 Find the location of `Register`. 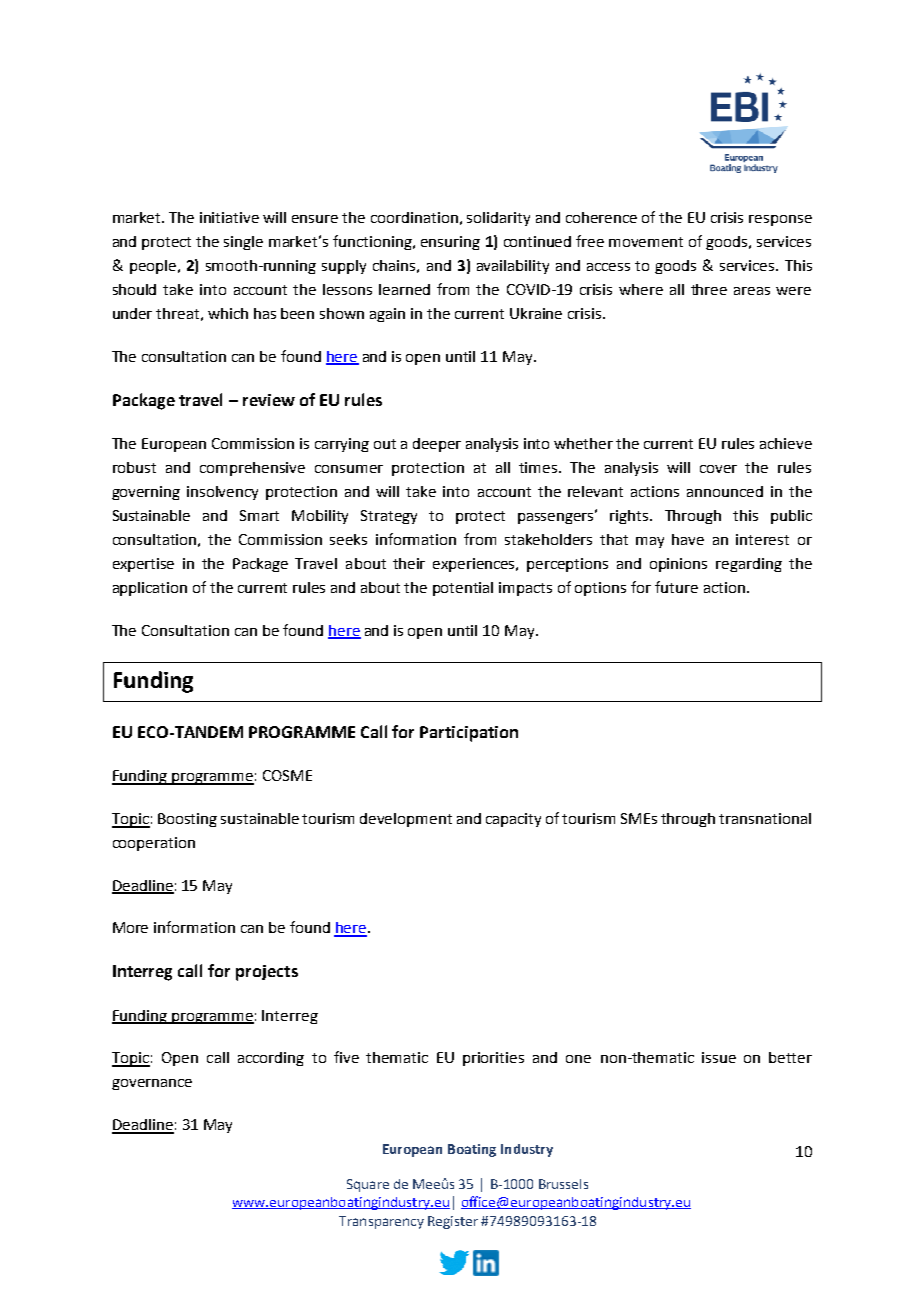

Register is located at coordinates (453, 1222).
